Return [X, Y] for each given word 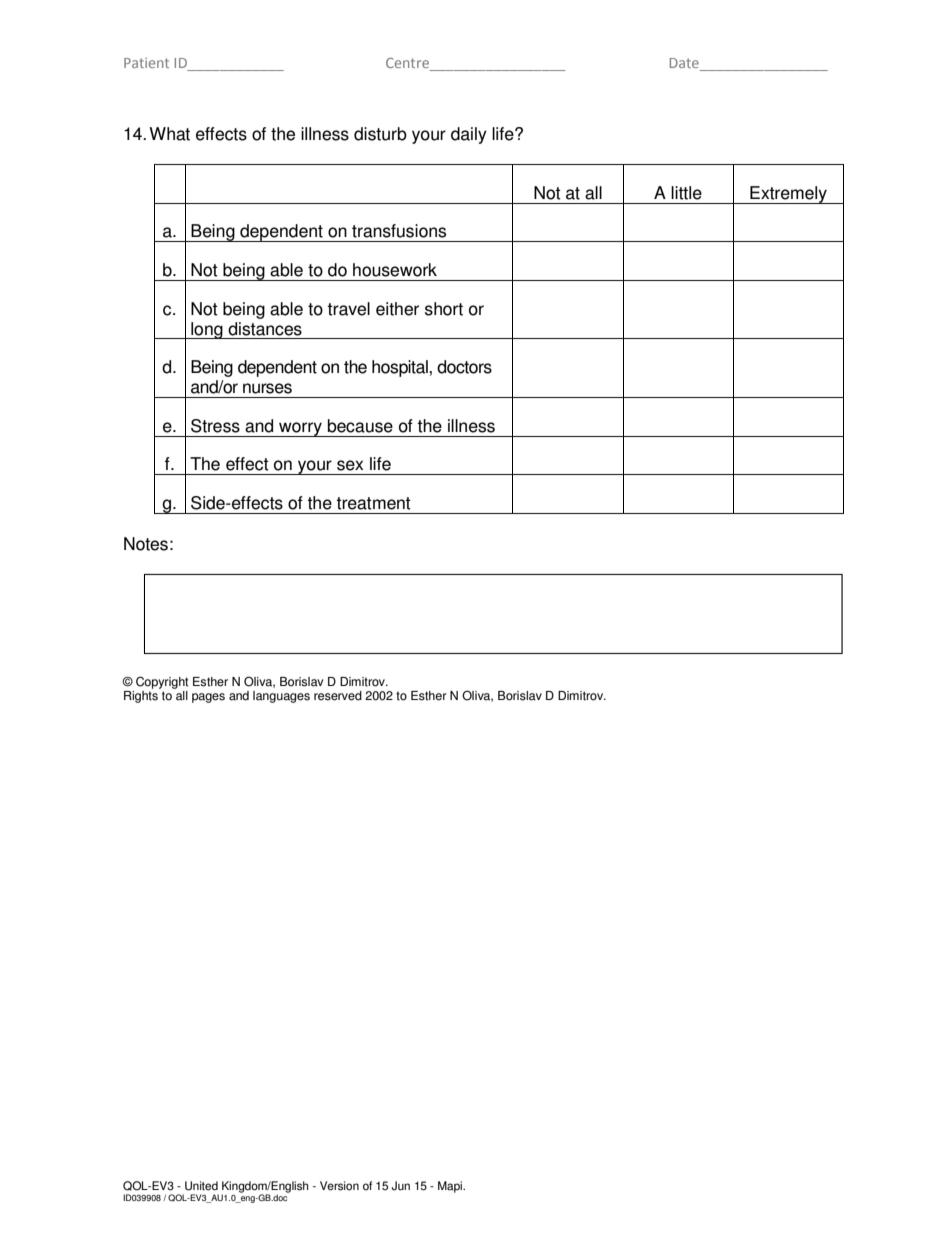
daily [469, 135]
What [169, 134]
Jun [401, 1186]
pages [208, 698]
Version [339, 1186]
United [201, 1186]
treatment [373, 503]
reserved [338, 696]
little [686, 193]
